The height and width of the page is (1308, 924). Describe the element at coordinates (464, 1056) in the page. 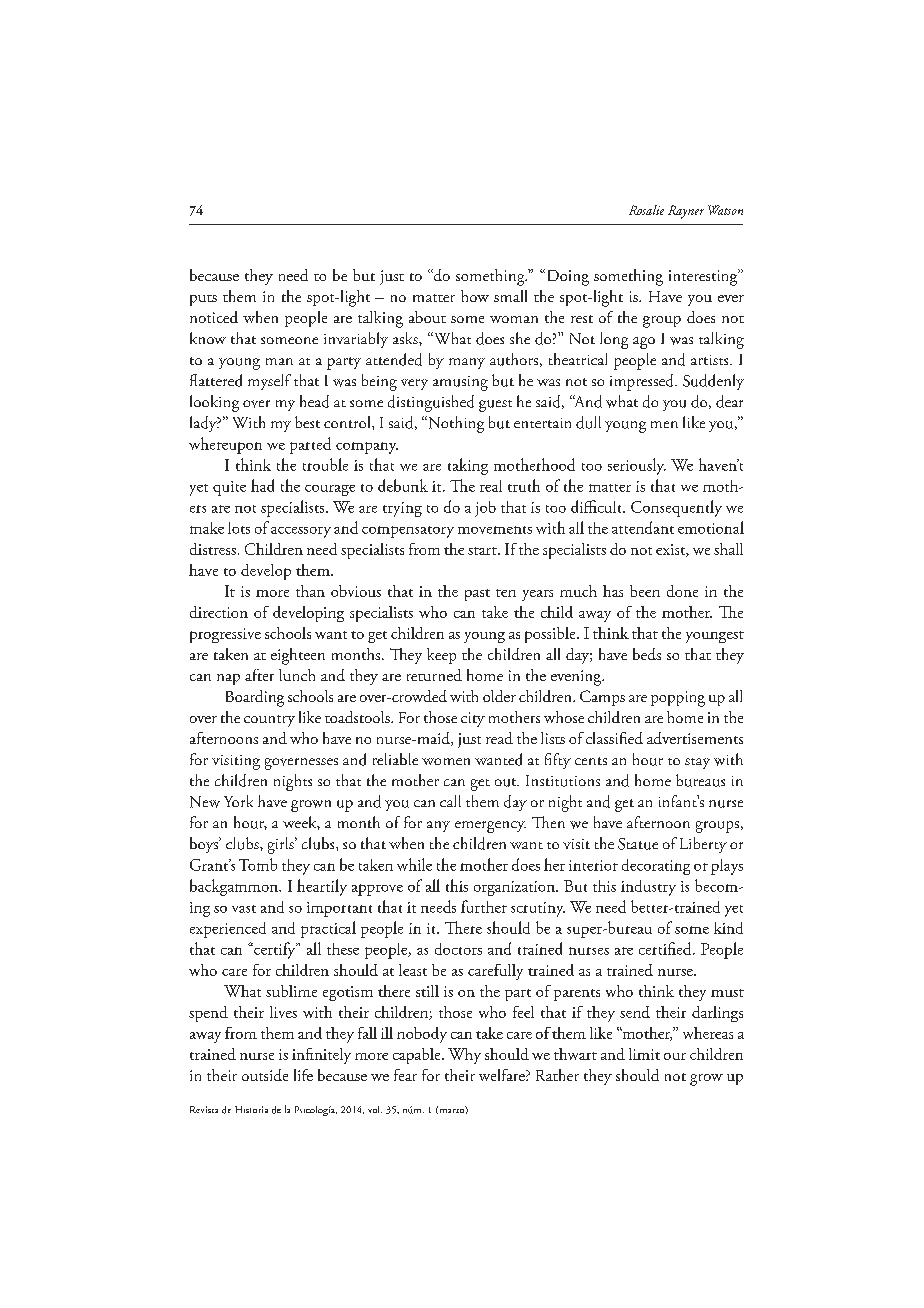

I see `Why` at that location.
